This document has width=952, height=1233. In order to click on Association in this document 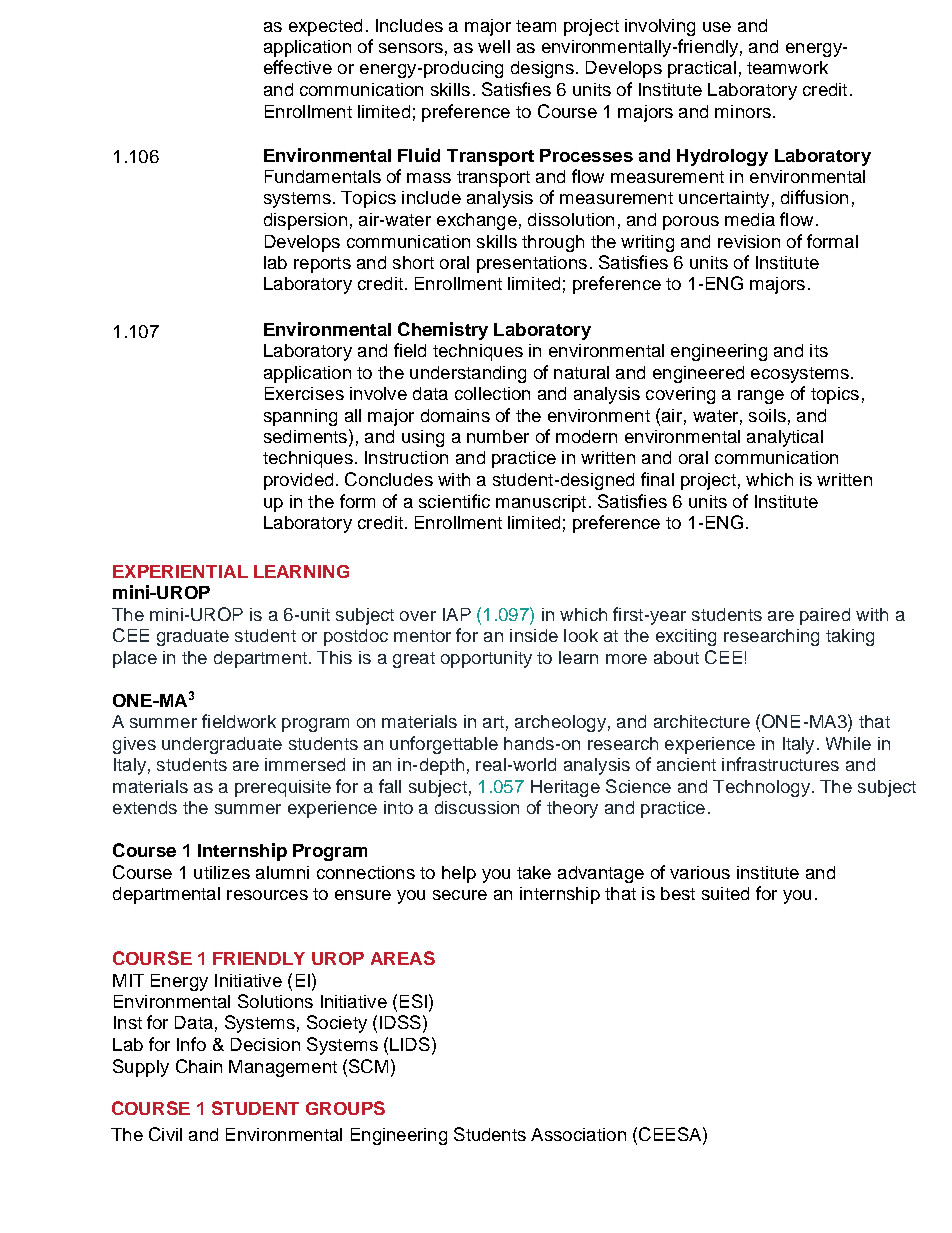, I will do `click(578, 1134)`.
